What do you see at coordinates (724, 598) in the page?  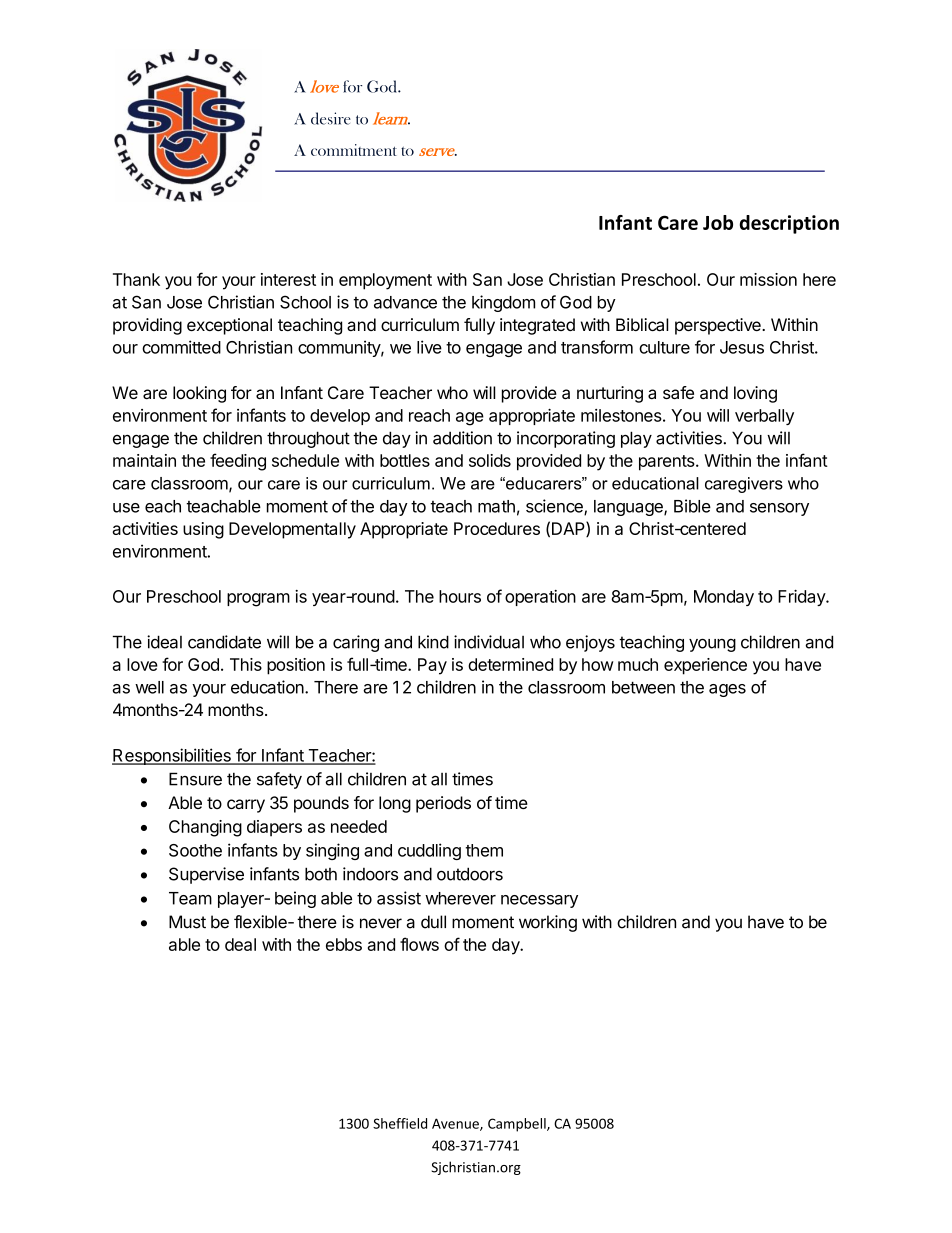 I see `Monday` at bounding box center [724, 598].
